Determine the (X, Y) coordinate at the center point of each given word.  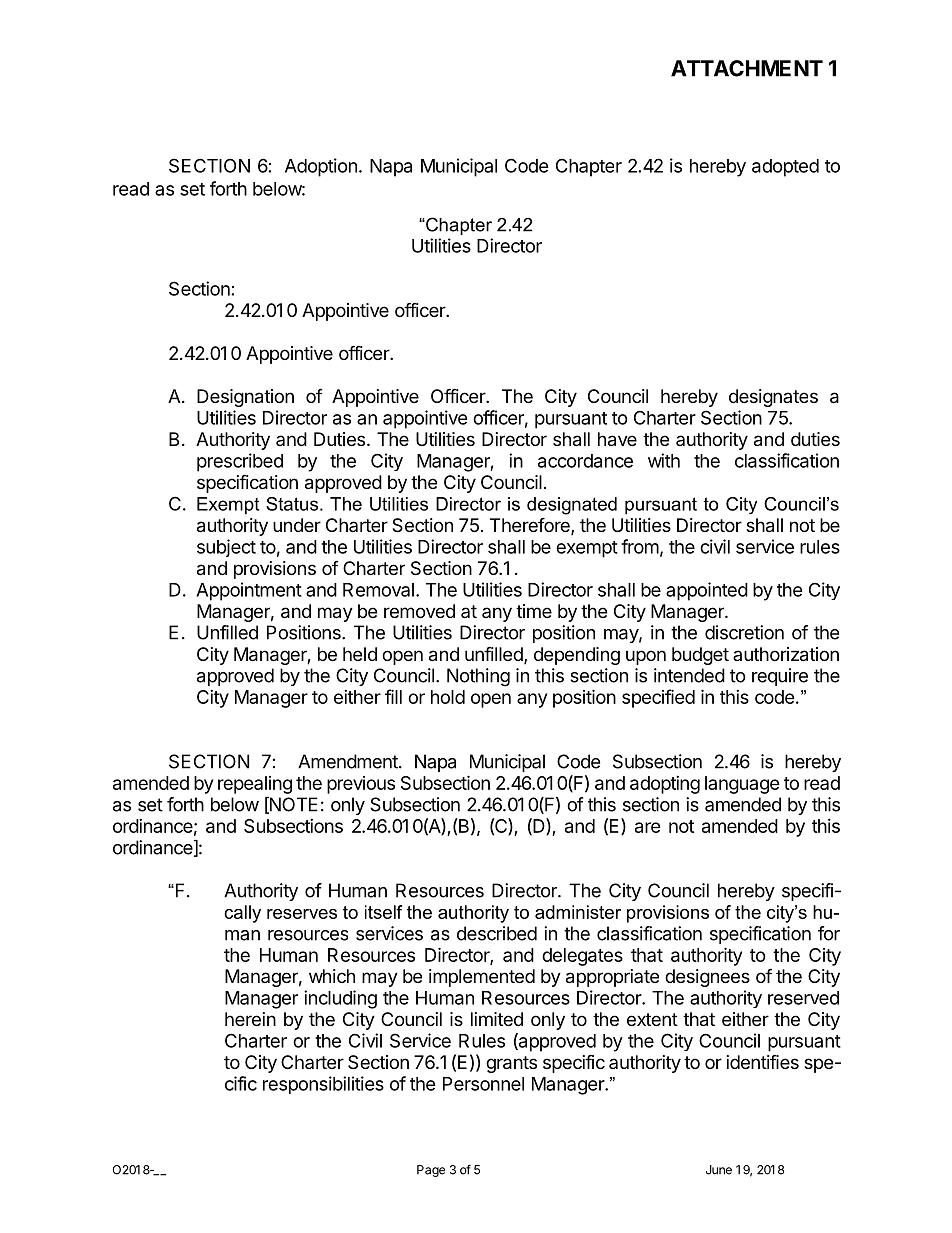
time (534, 611)
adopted (785, 168)
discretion (744, 632)
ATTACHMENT (747, 68)
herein (250, 1019)
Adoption (321, 167)
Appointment (249, 591)
